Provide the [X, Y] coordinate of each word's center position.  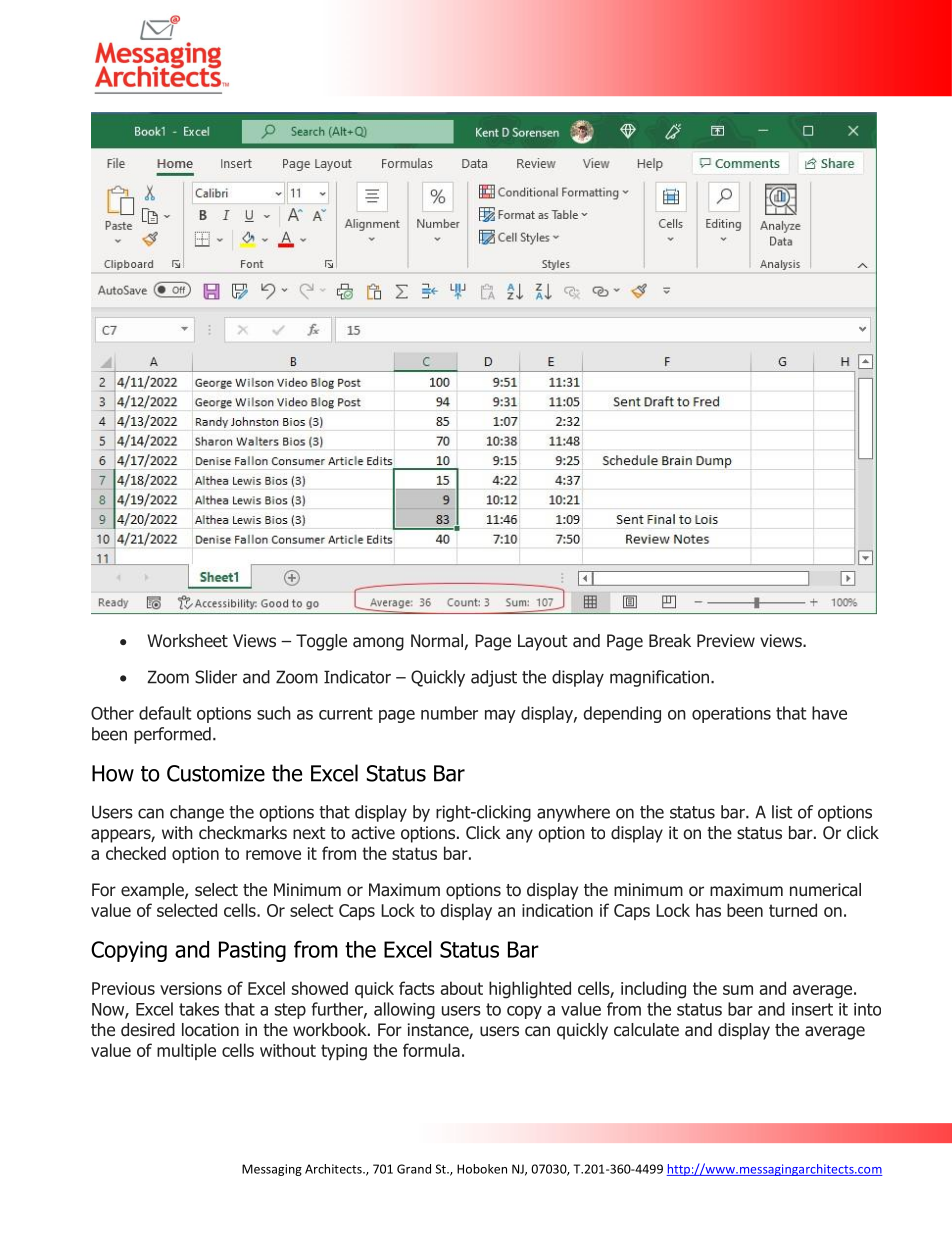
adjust [494, 678]
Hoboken [482, 1169]
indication [557, 910]
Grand [414, 1169]
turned [793, 910]
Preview [726, 640]
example [153, 891]
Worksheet [187, 641]
